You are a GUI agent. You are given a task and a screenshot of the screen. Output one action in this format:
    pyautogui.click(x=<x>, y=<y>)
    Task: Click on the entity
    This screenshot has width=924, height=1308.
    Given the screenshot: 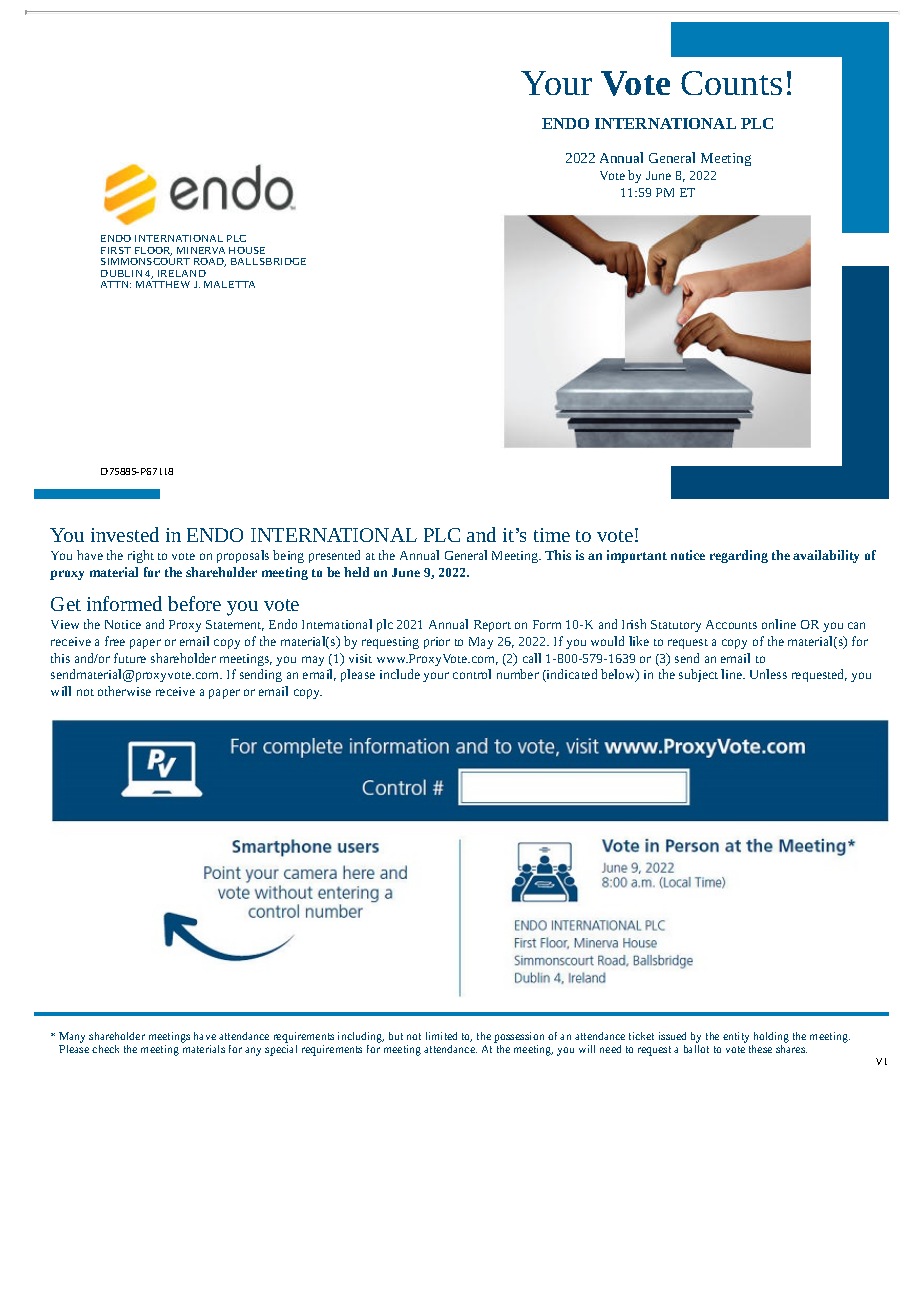 What is the action you would take?
    pyautogui.click(x=736, y=1037)
